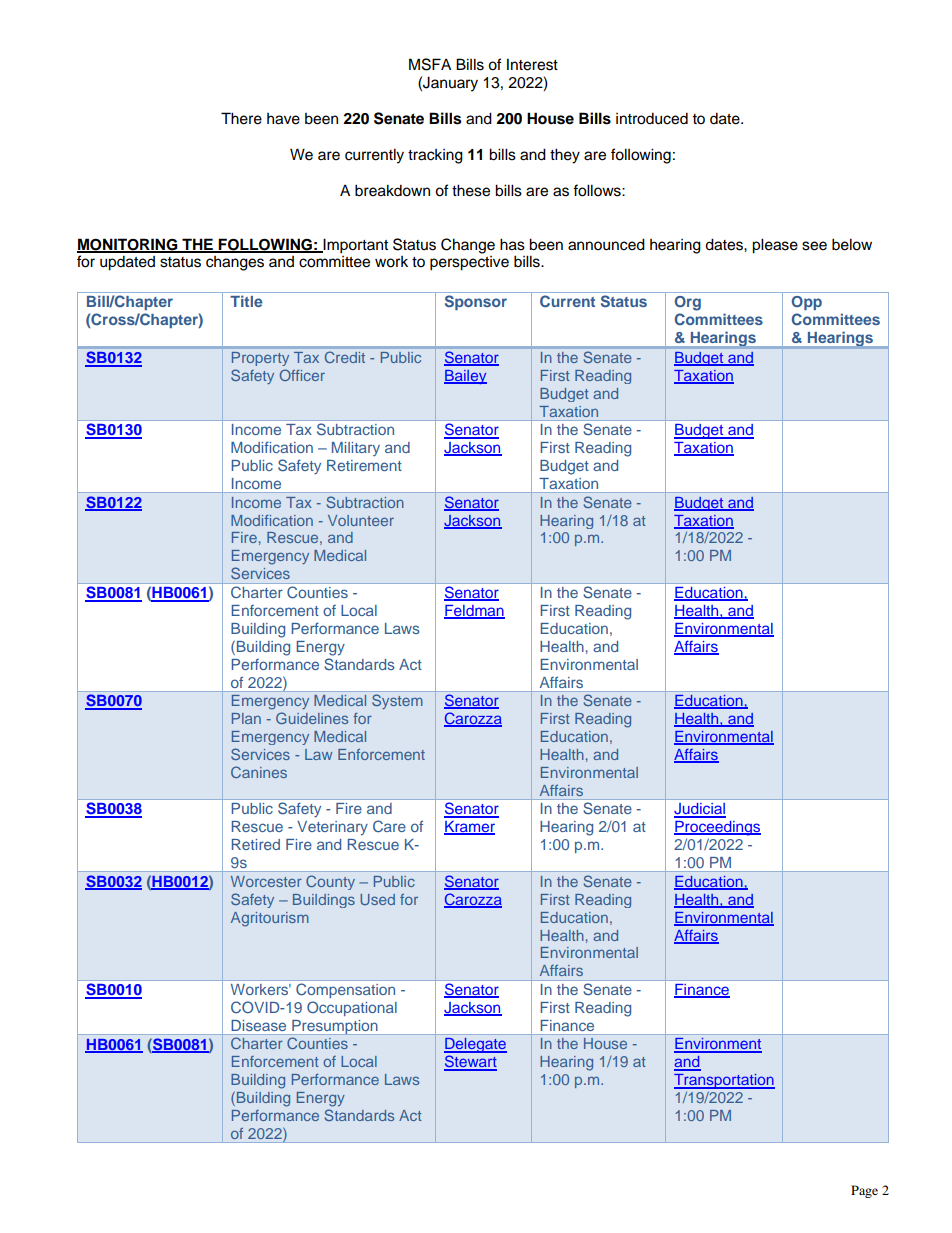 Image resolution: width=952 pixels, height=1233 pixels. Describe the element at coordinates (465, 377) in the screenshot. I see `Bailey` at that location.
